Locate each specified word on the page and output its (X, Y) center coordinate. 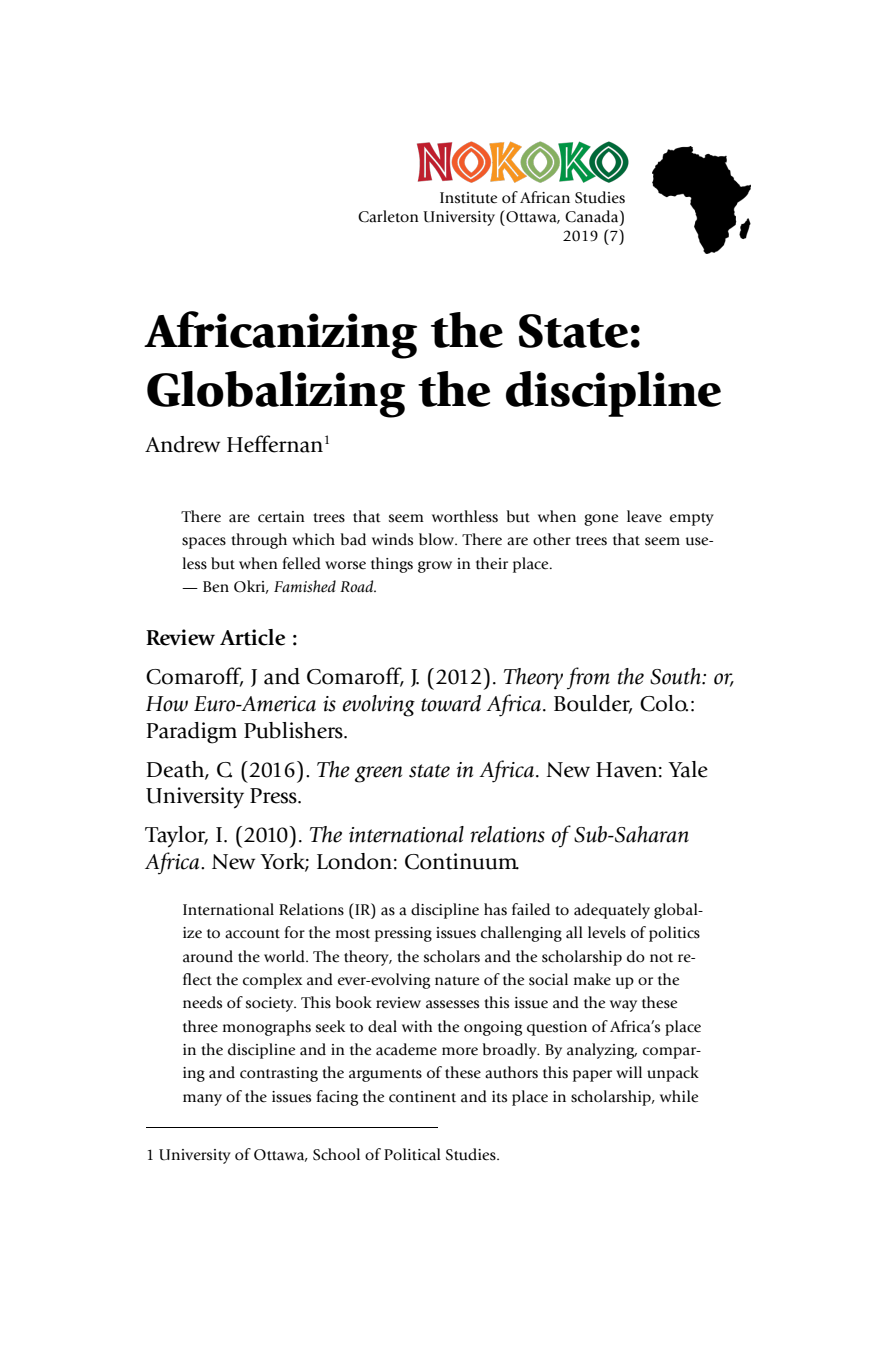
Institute (468, 198)
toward (451, 703)
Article (252, 637)
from (588, 678)
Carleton (388, 216)
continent (422, 1097)
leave (644, 516)
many (202, 1100)
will (629, 1072)
